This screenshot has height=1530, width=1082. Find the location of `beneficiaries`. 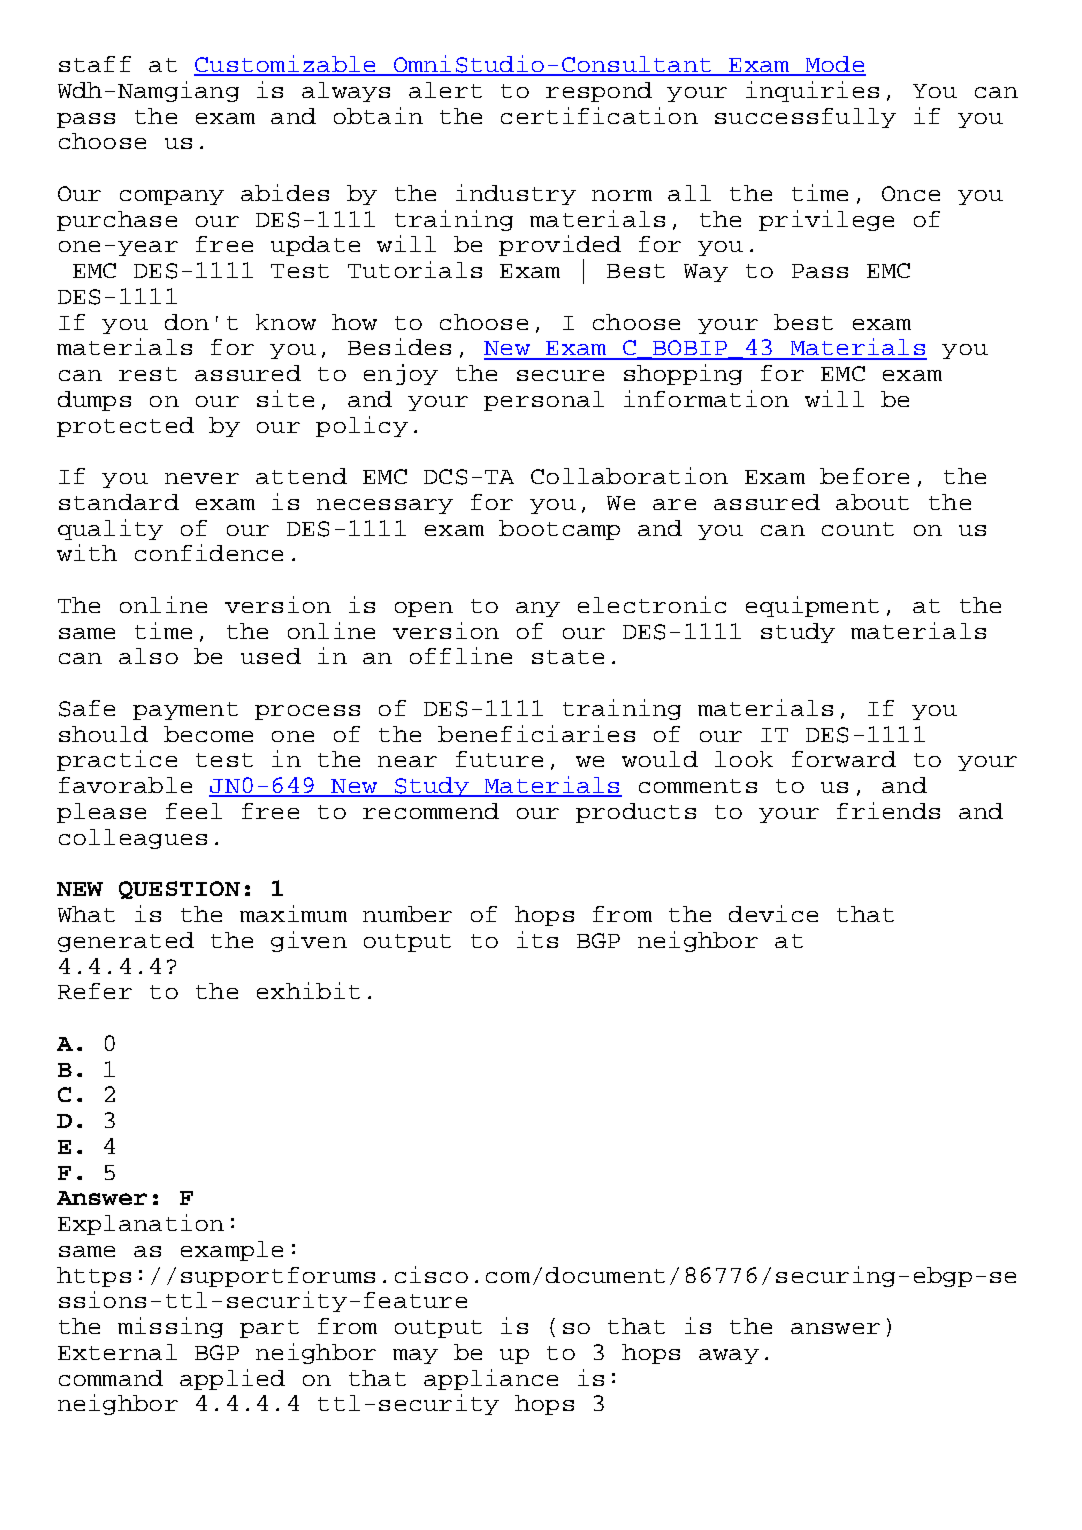

beneficiaries is located at coordinates (536, 733).
